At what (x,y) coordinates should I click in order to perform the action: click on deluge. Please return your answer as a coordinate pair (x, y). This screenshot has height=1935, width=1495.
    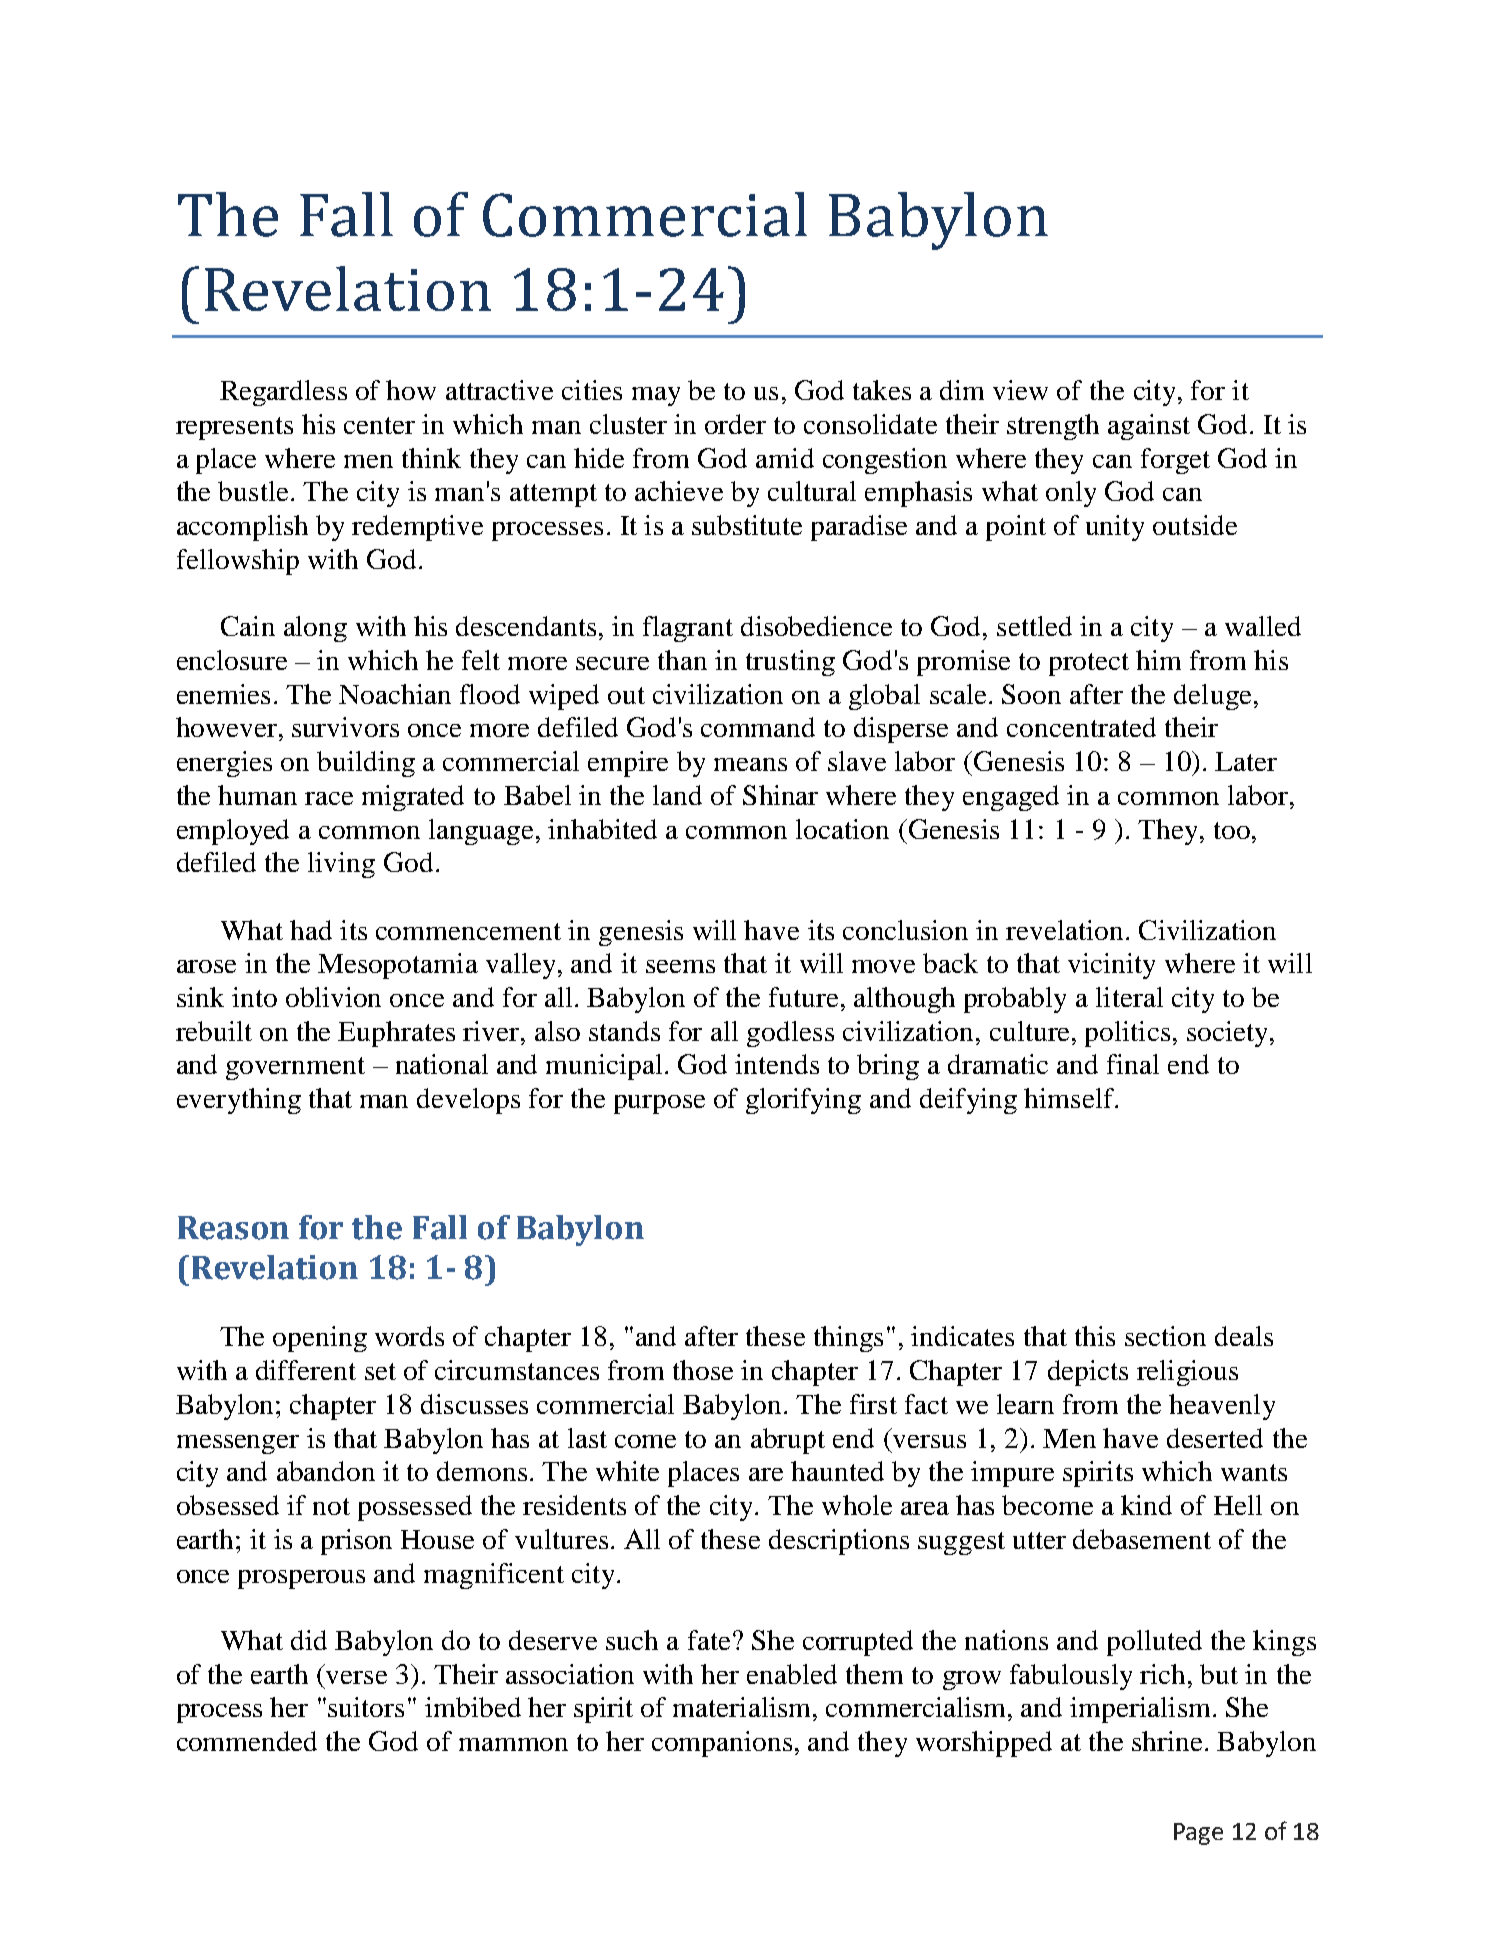
    Looking at the image, I should click on (1212, 697).
